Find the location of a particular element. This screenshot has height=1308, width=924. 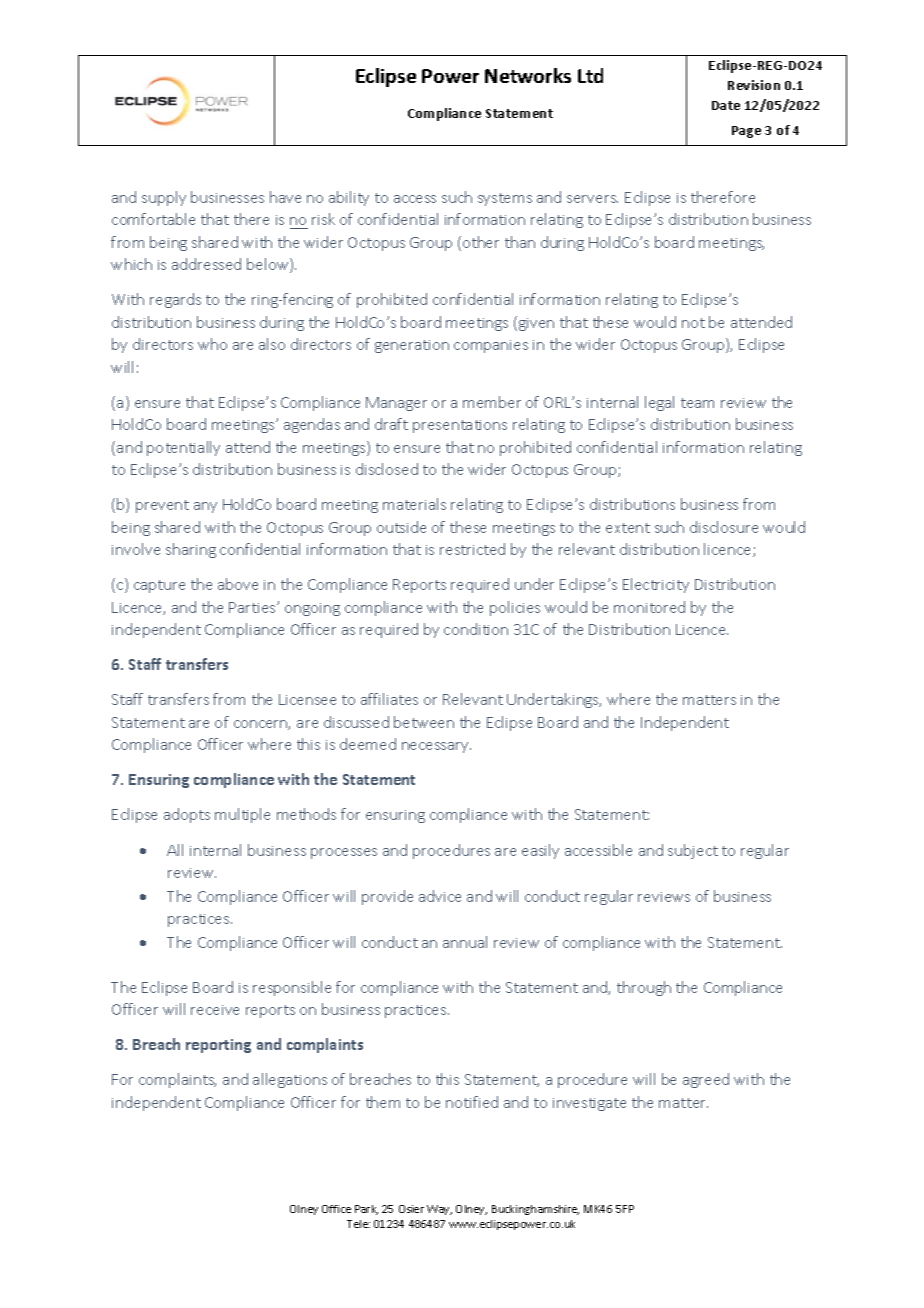

necessary is located at coordinates (436, 747).
